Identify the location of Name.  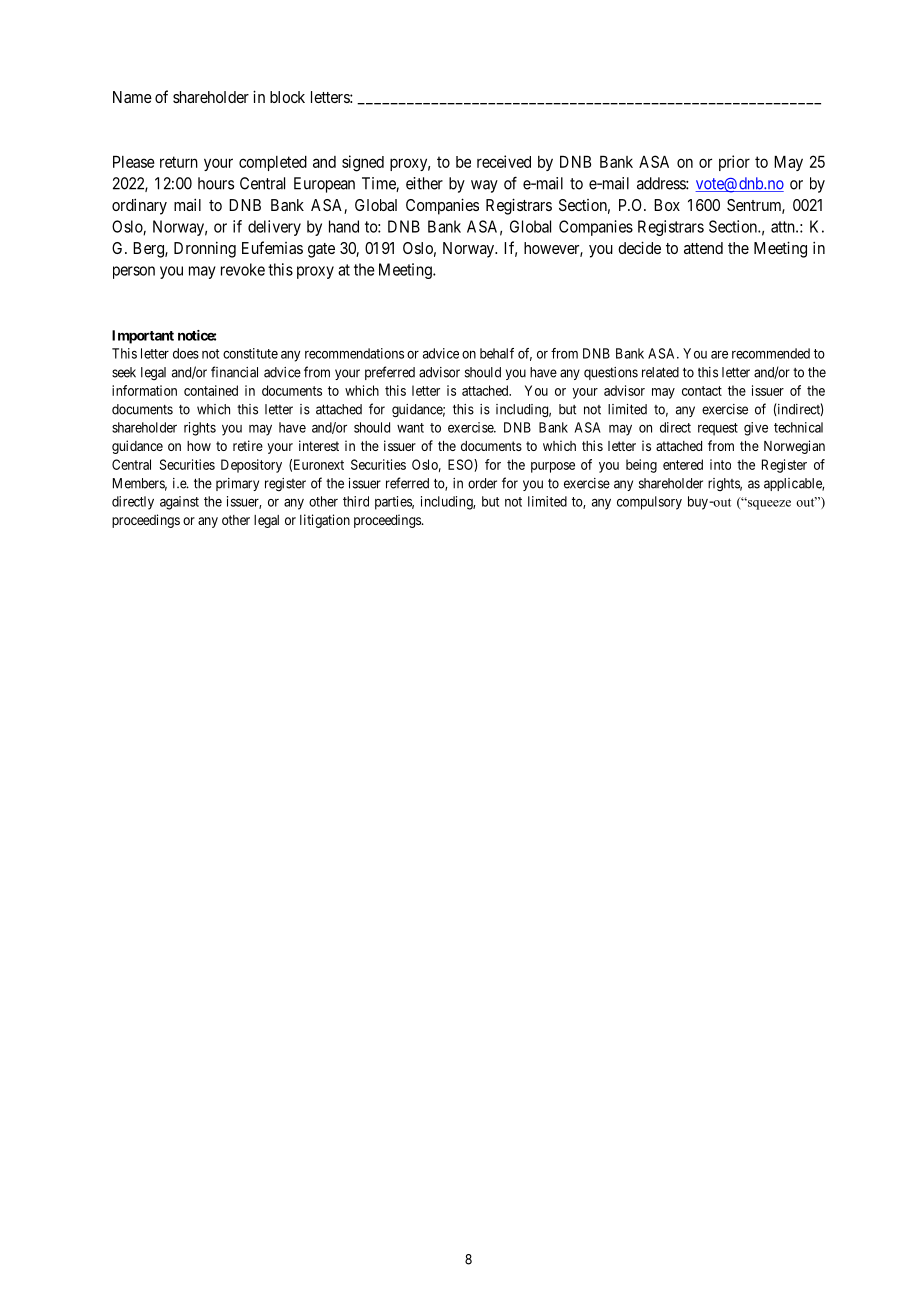
(132, 97).
